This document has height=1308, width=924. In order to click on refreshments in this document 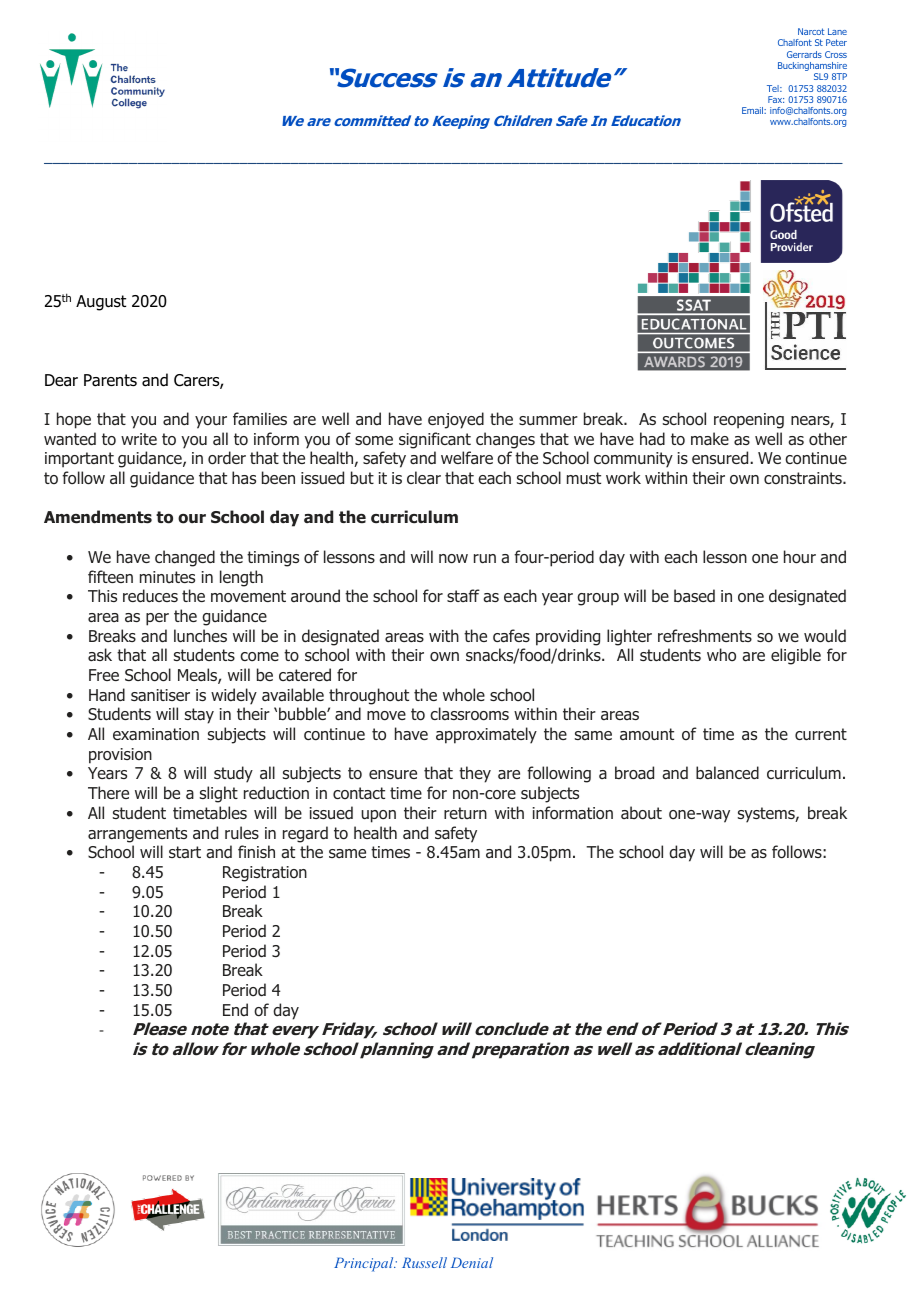, I will do `click(705, 635)`.
